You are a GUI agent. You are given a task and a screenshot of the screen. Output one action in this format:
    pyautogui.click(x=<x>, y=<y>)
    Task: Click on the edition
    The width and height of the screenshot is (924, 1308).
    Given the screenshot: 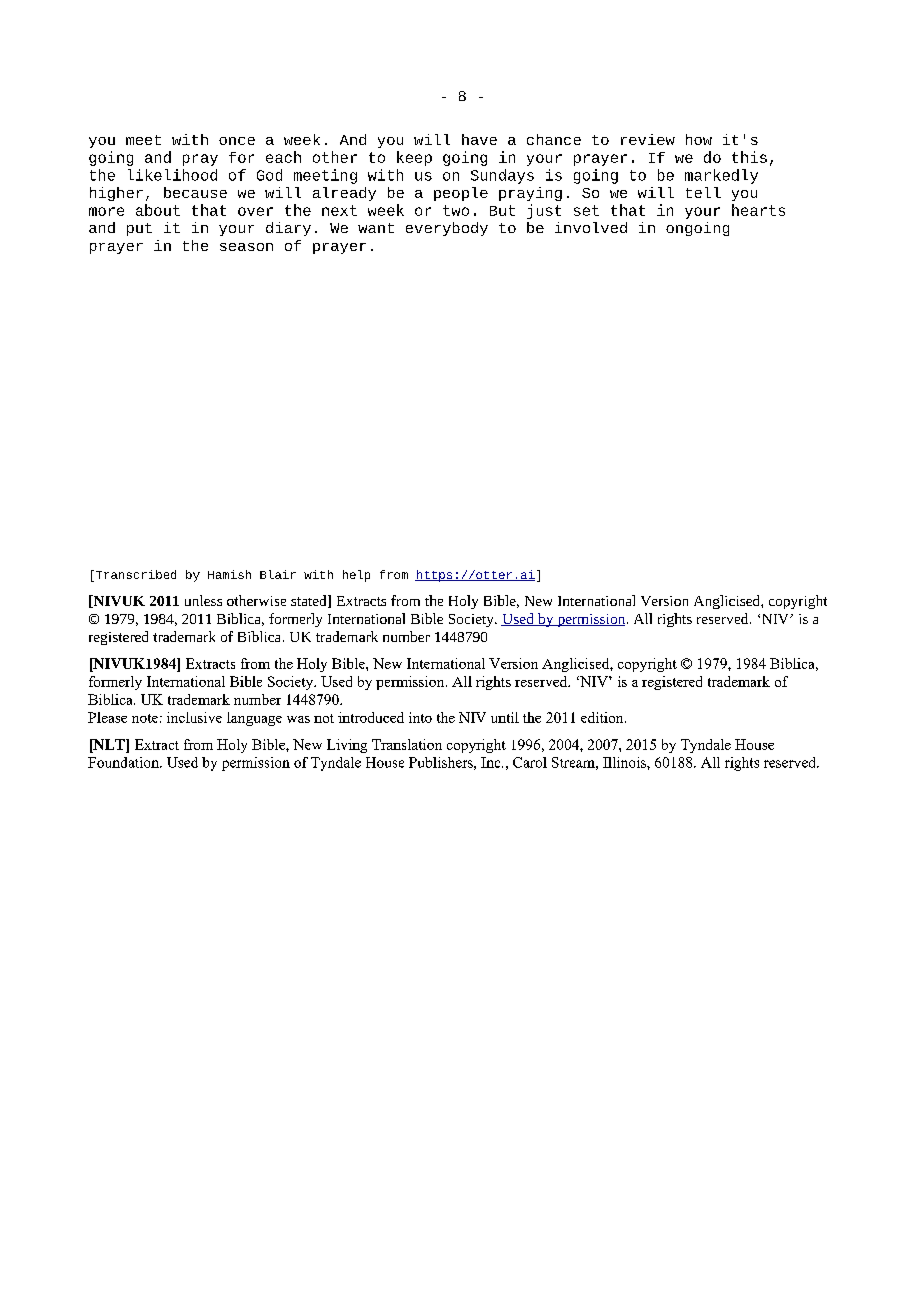 What is the action you would take?
    pyautogui.click(x=603, y=717)
